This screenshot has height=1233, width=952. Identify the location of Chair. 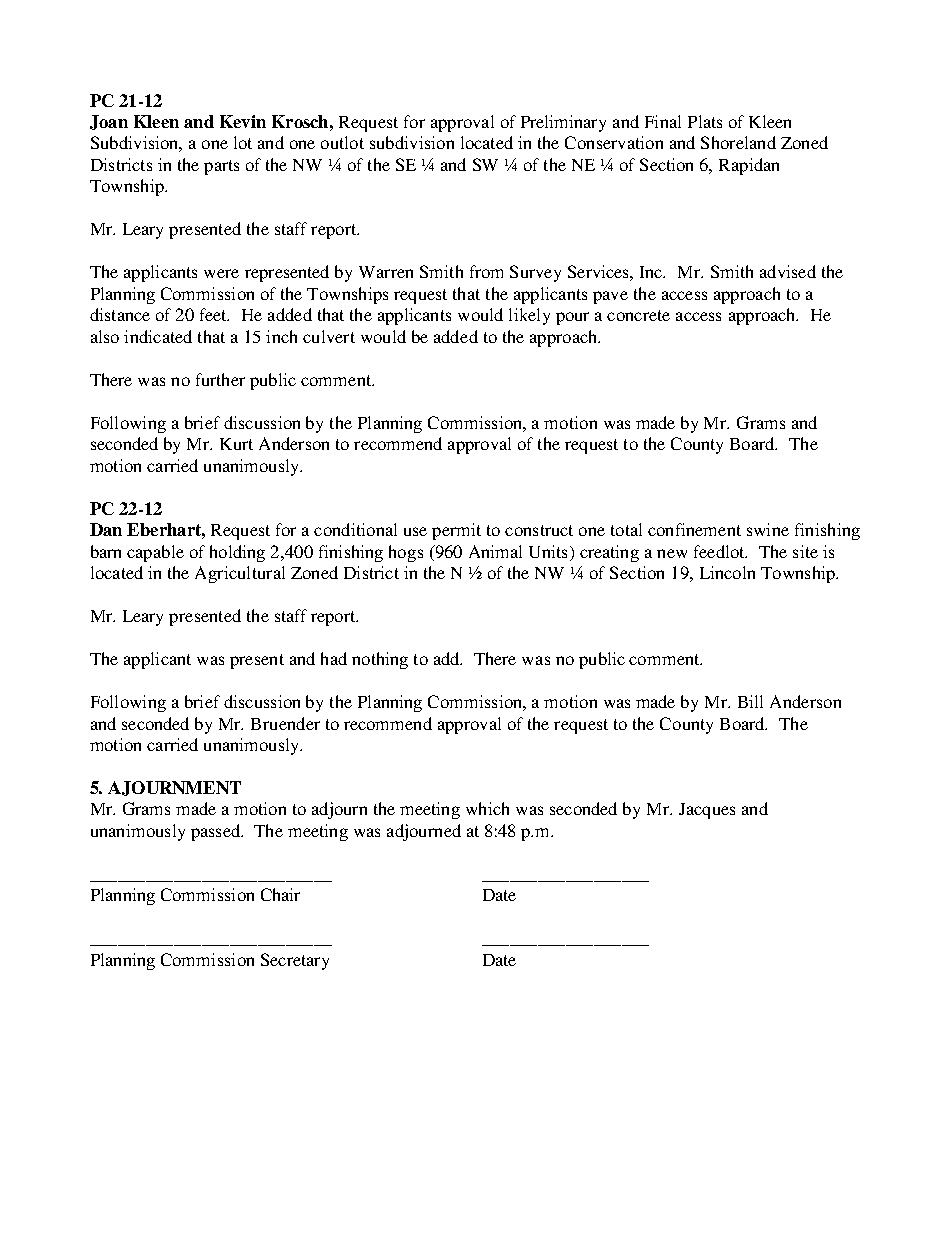
(280, 894).
